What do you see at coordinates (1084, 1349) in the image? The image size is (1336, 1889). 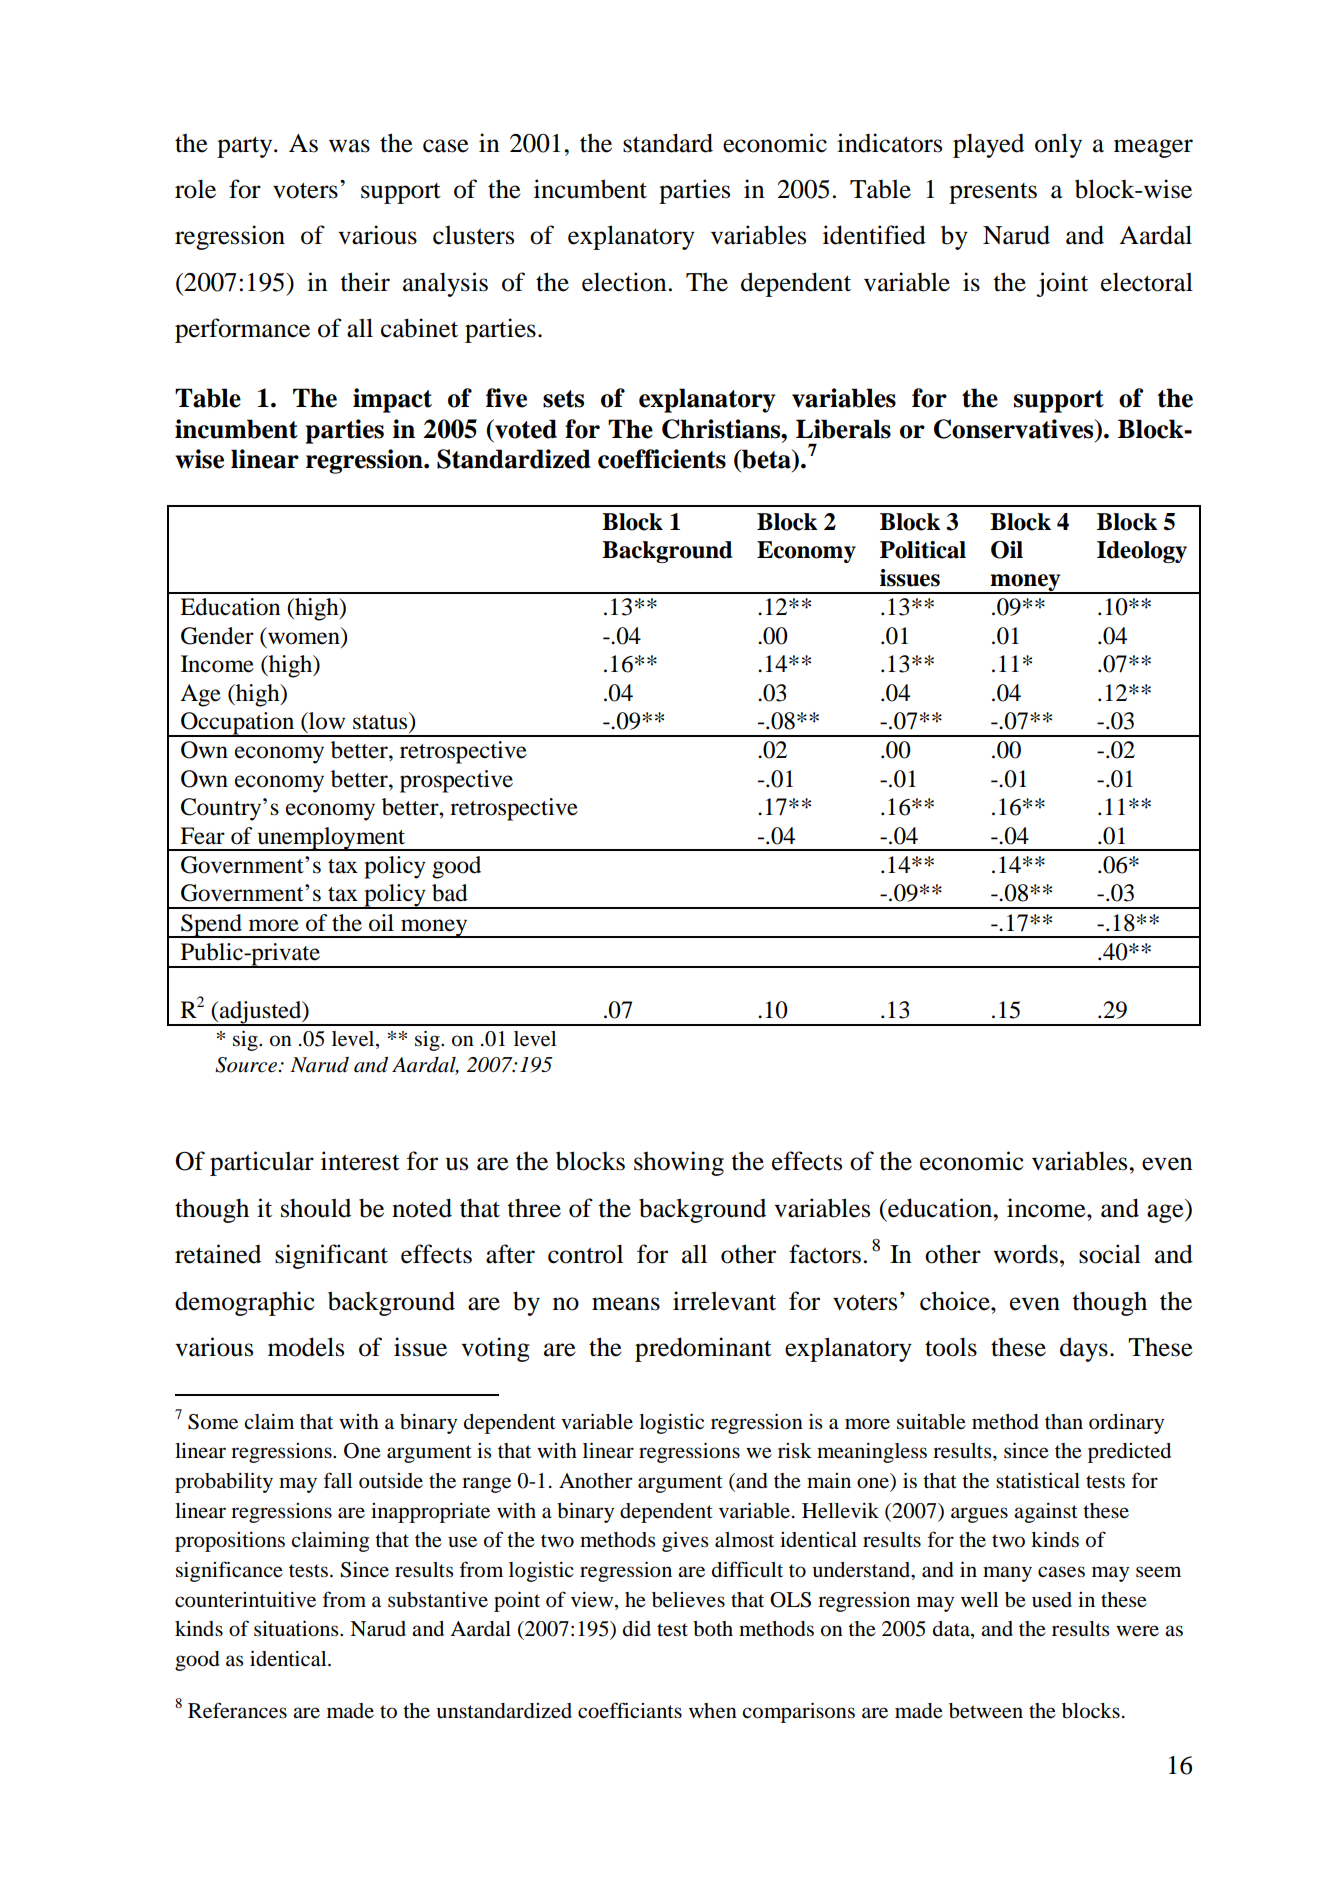 I see `days` at bounding box center [1084, 1349].
